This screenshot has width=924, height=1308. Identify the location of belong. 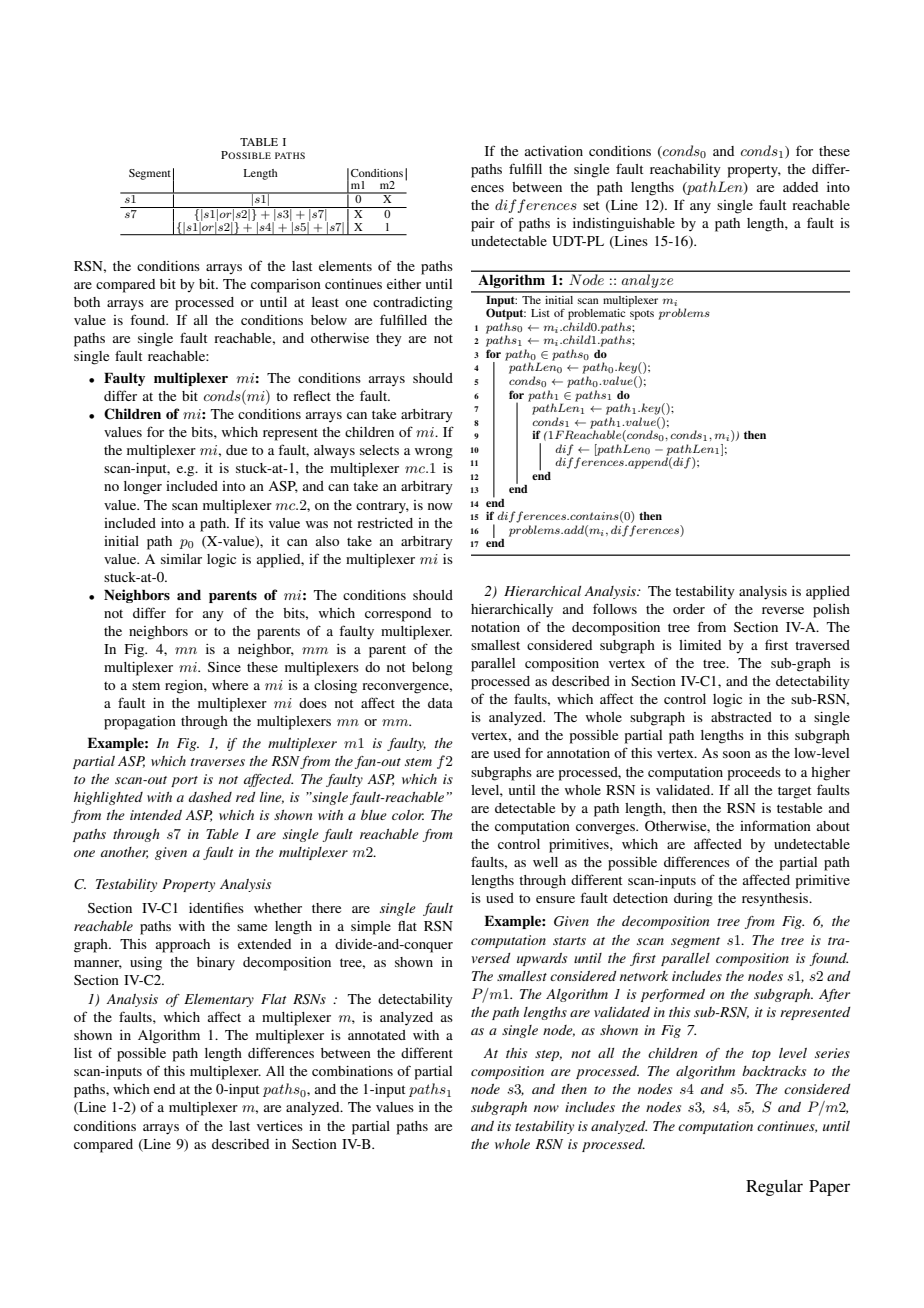
(432, 669).
